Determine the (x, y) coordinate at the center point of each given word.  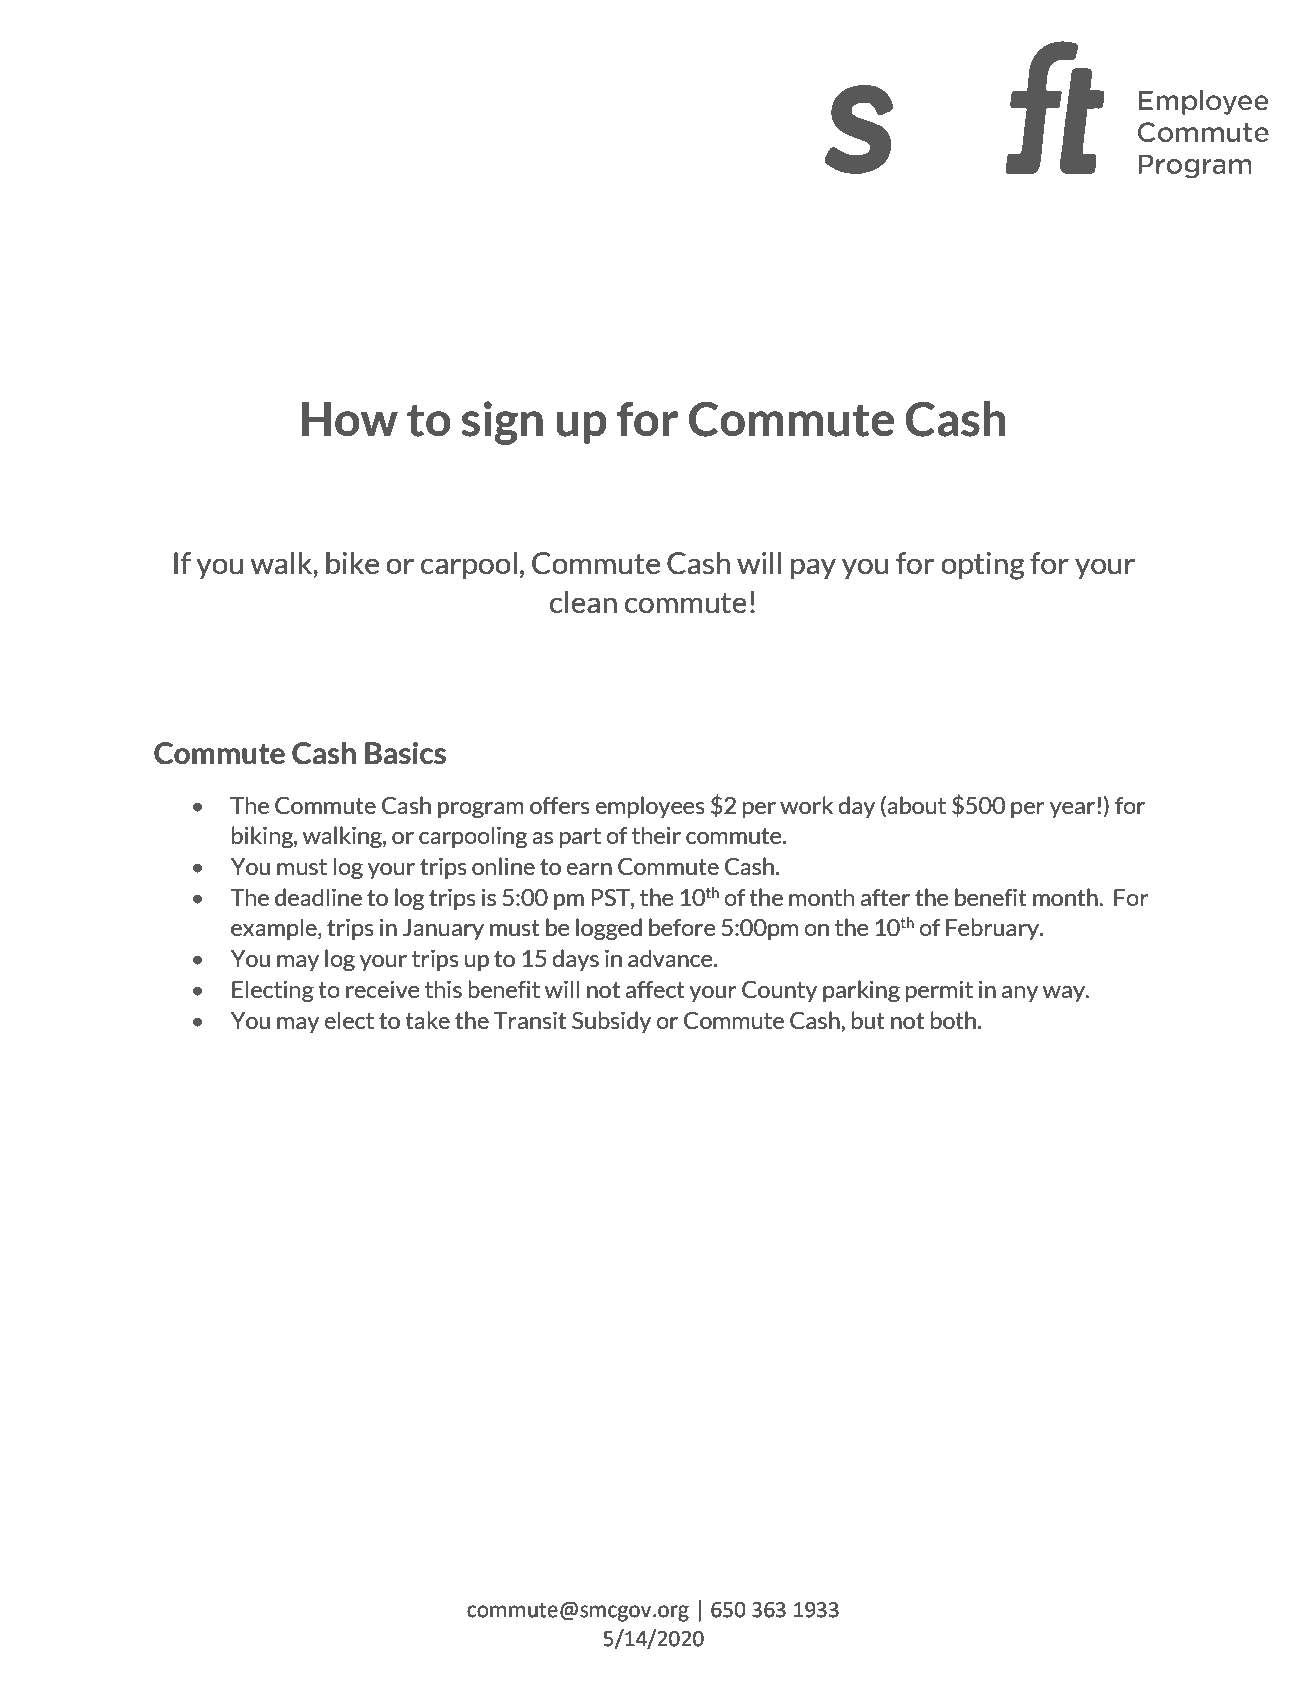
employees (650, 807)
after (885, 898)
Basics (405, 753)
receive (382, 989)
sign (502, 423)
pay (813, 568)
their (656, 835)
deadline (318, 897)
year (1072, 810)
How (350, 419)
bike (352, 563)
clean (583, 602)
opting (983, 566)
